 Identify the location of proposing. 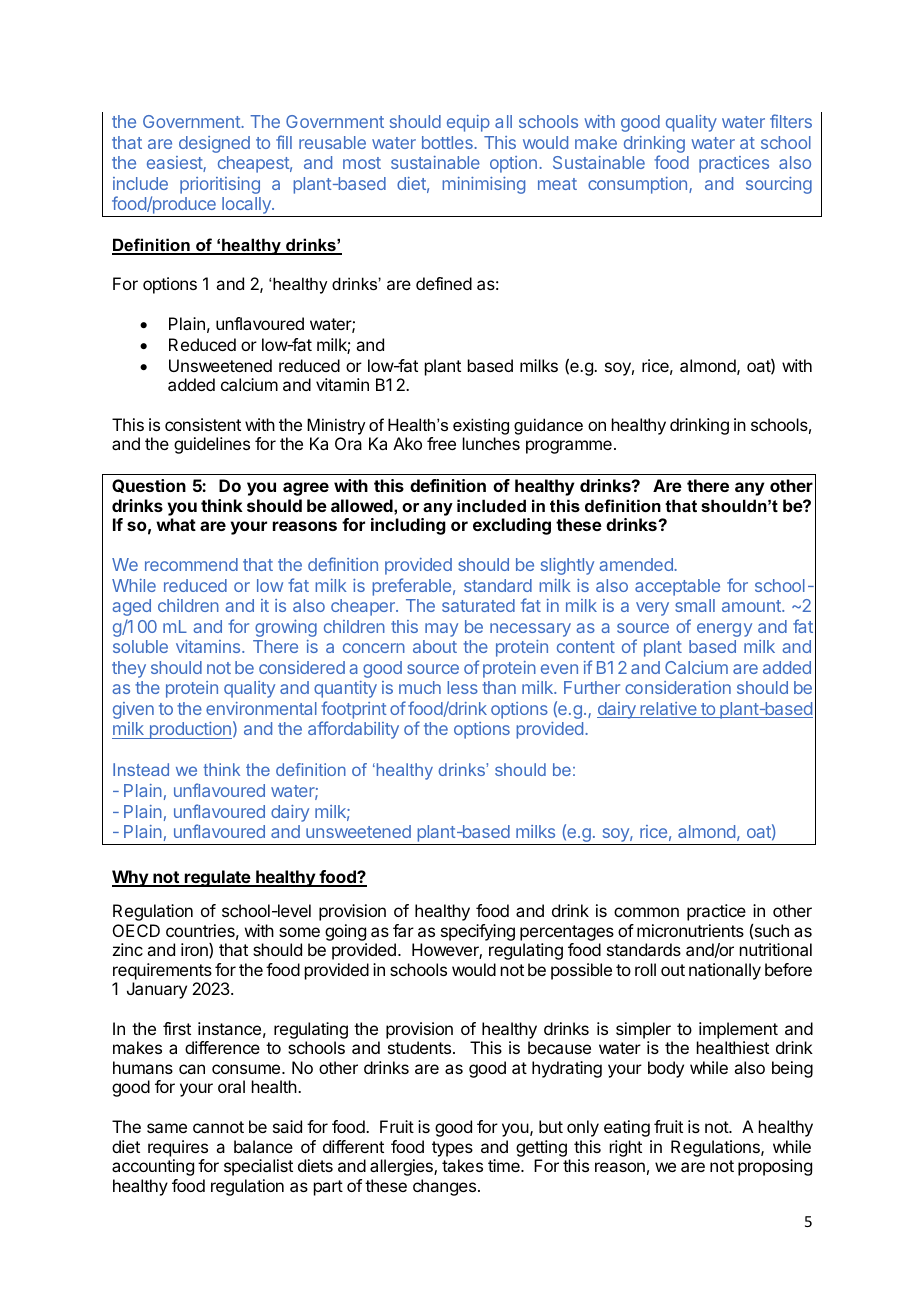
(775, 1167).
